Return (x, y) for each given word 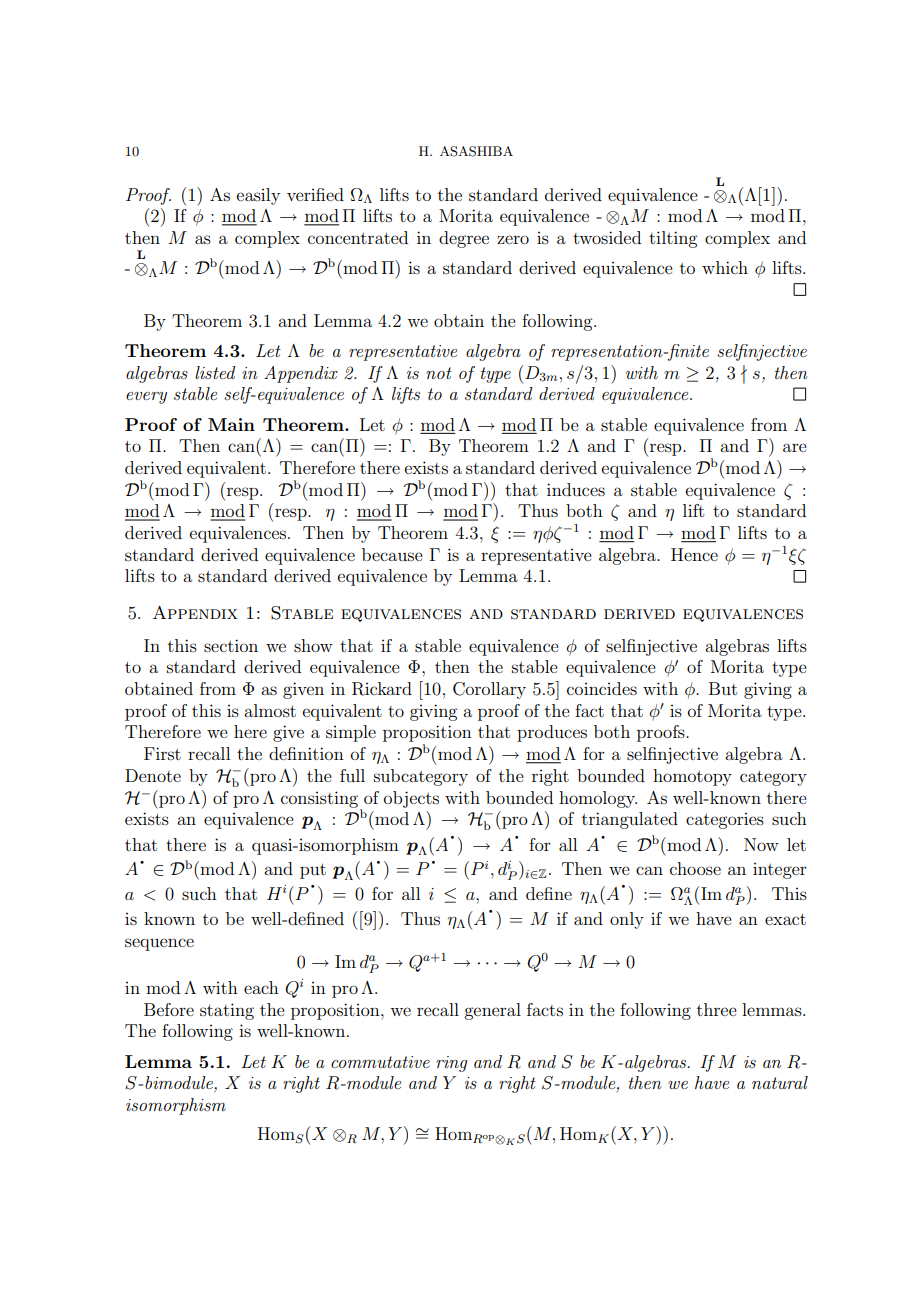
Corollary (489, 690)
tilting (673, 239)
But (723, 688)
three (717, 1009)
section (231, 645)
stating (227, 1011)
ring (452, 1064)
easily (258, 196)
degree (464, 239)
